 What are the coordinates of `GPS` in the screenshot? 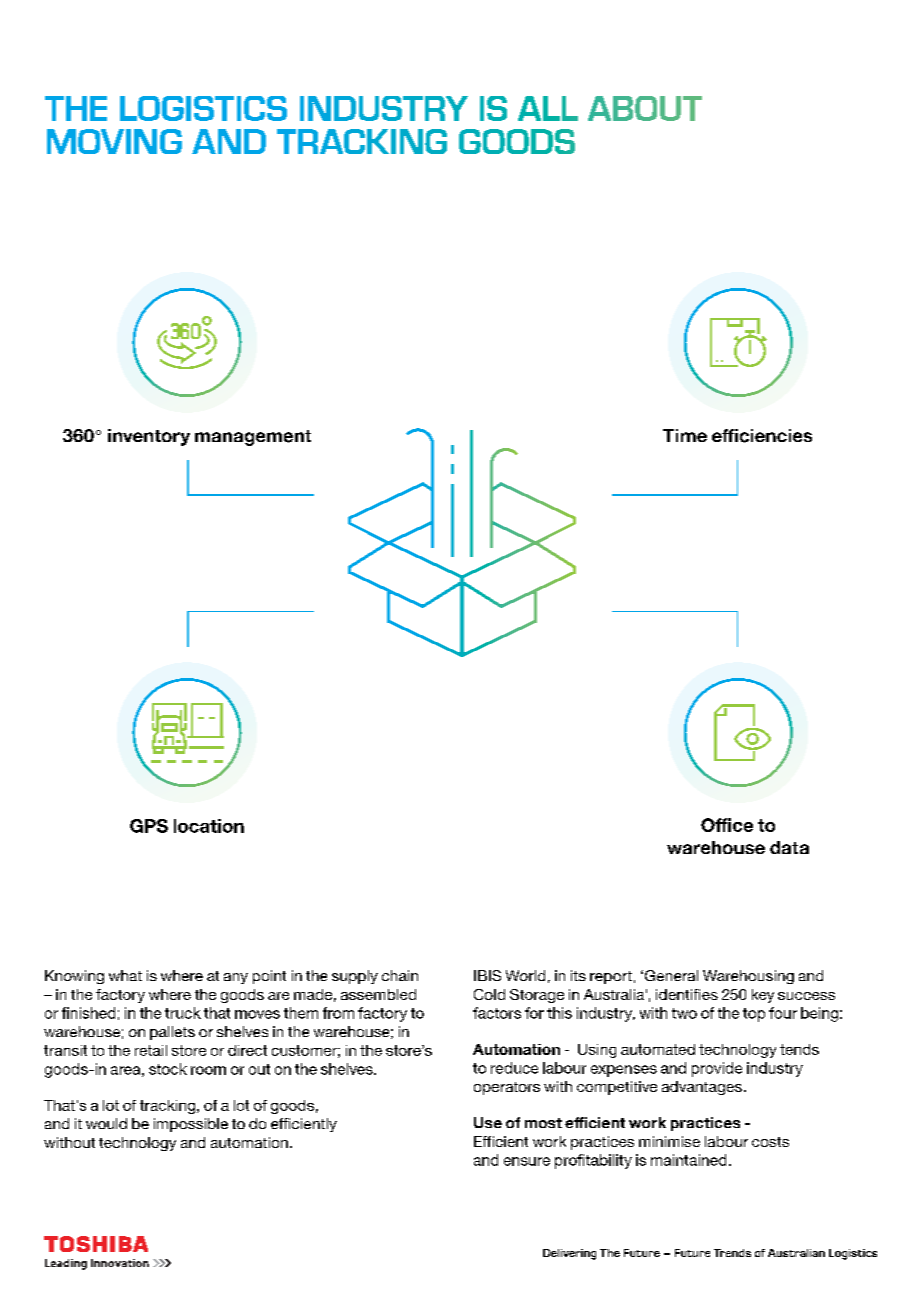 It's located at (149, 826).
